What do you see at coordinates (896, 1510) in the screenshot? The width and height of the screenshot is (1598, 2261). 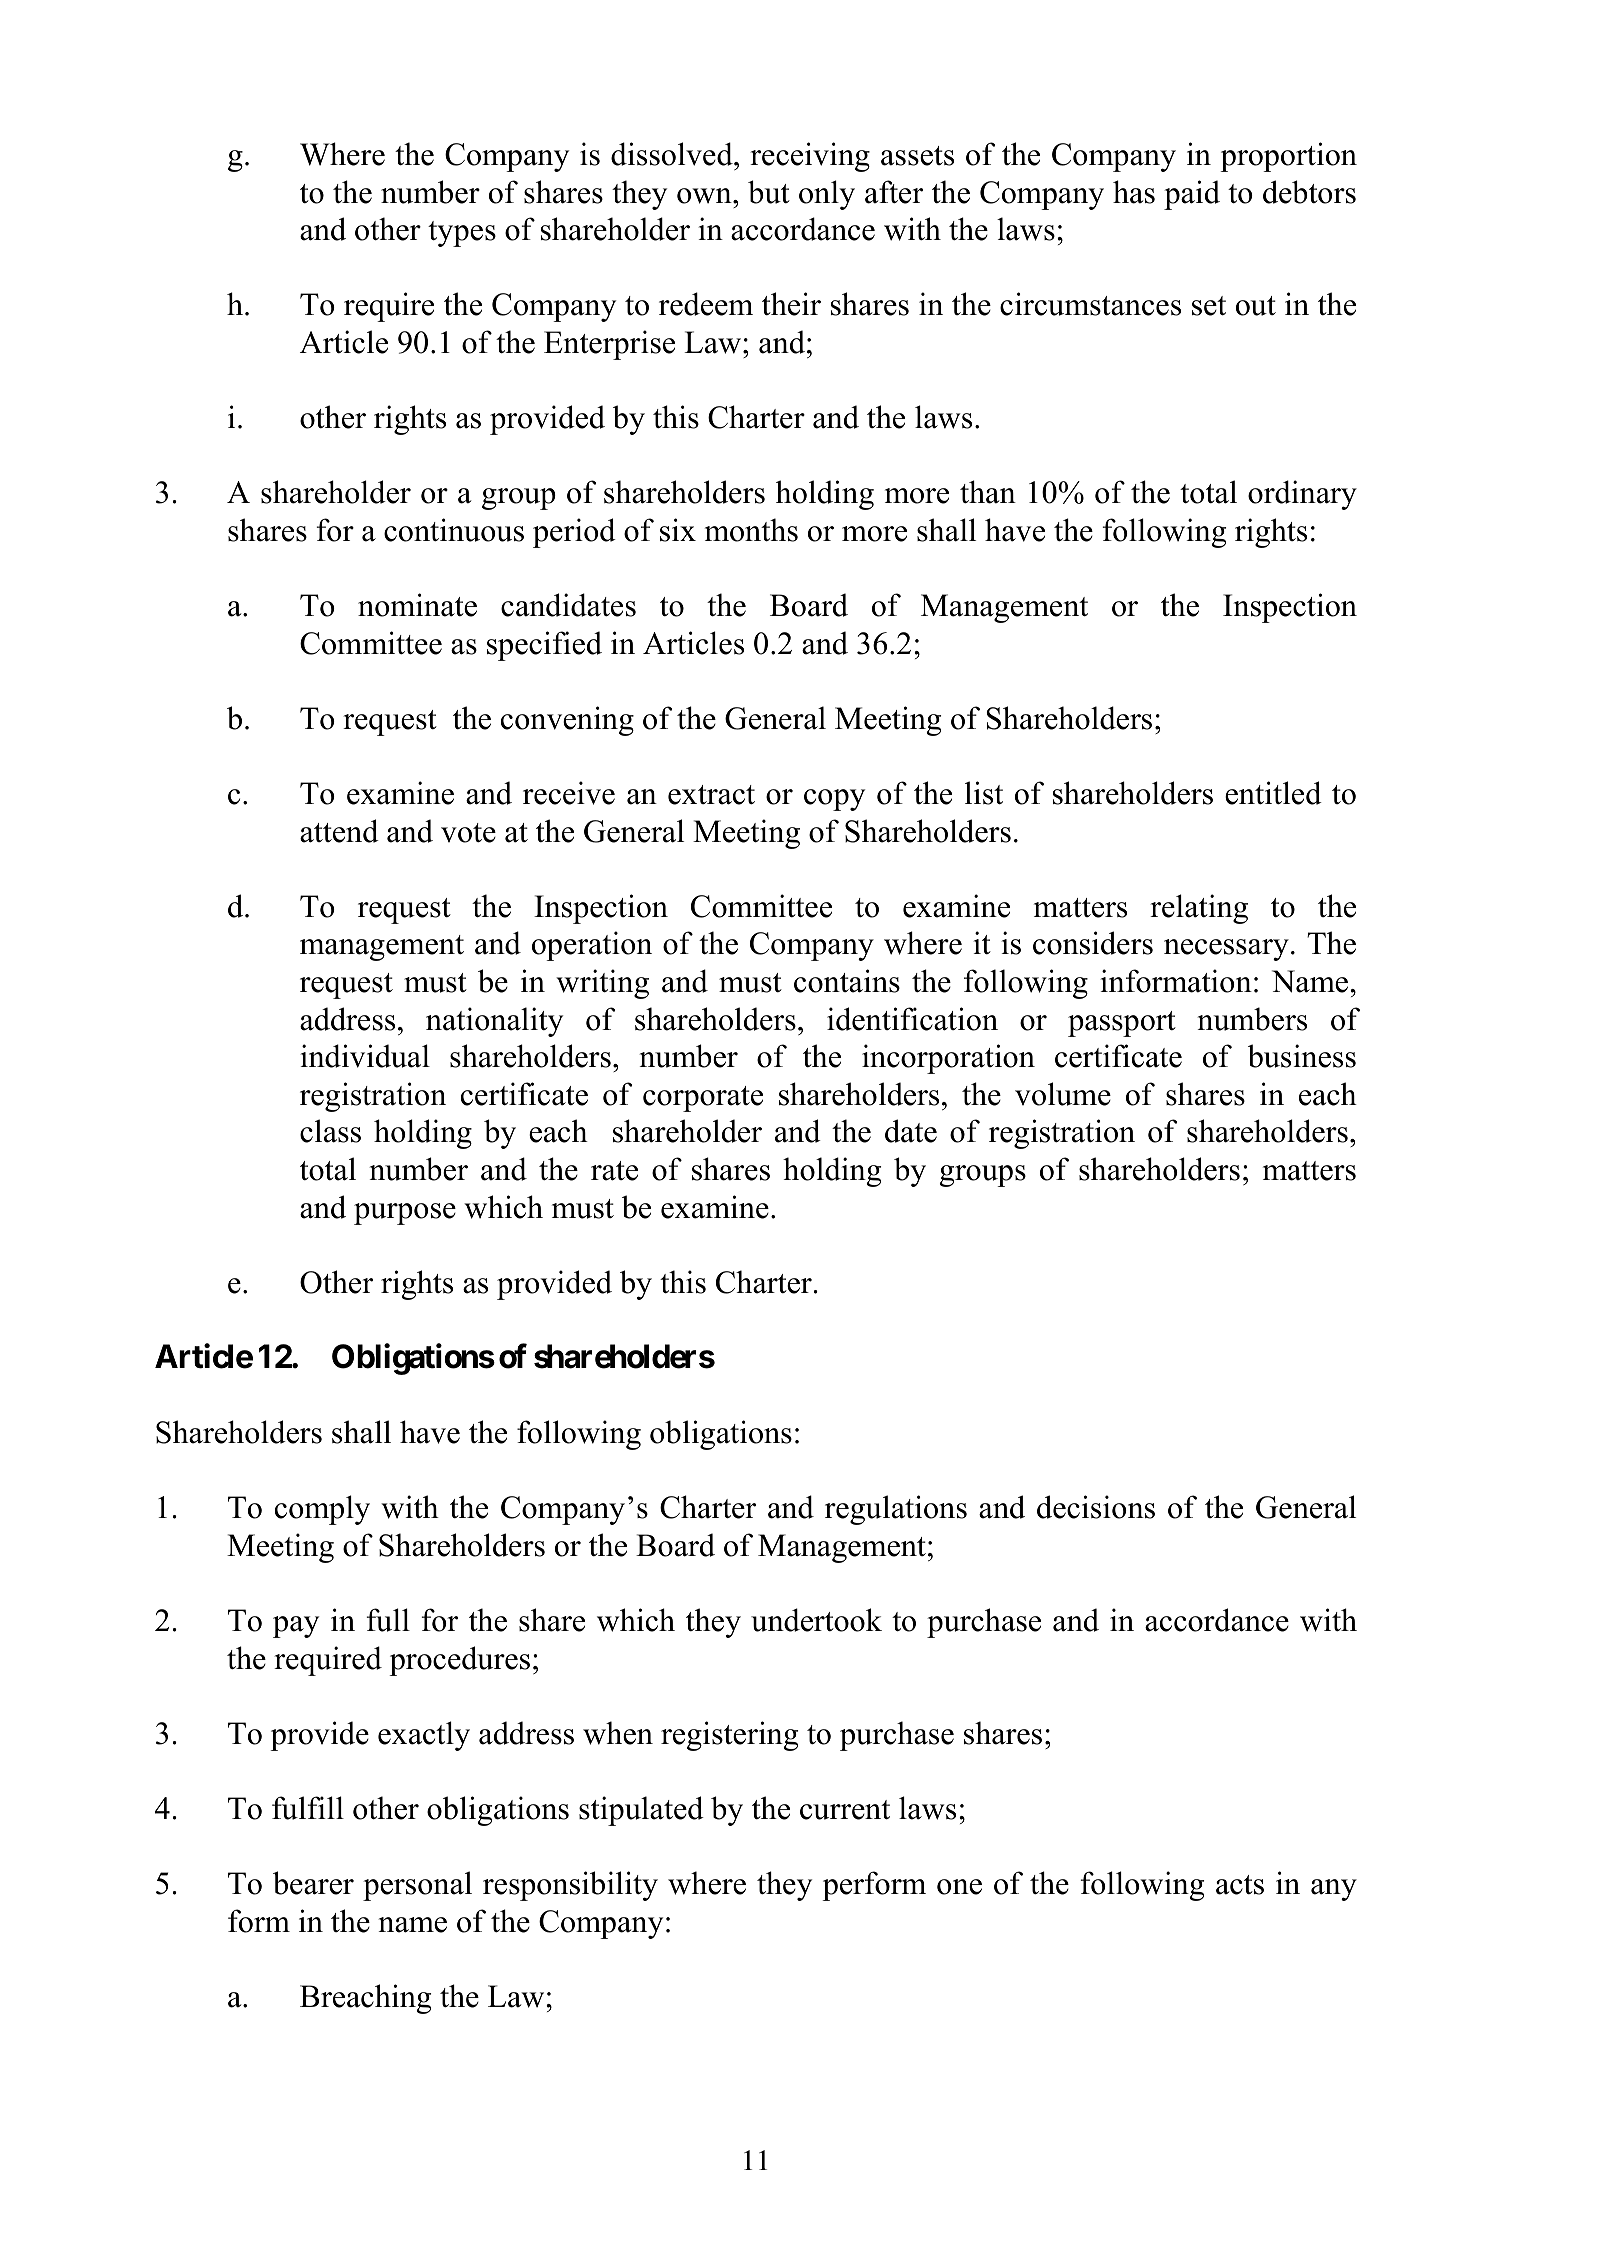 I see `regulations` at bounding box center [896, 1510].
